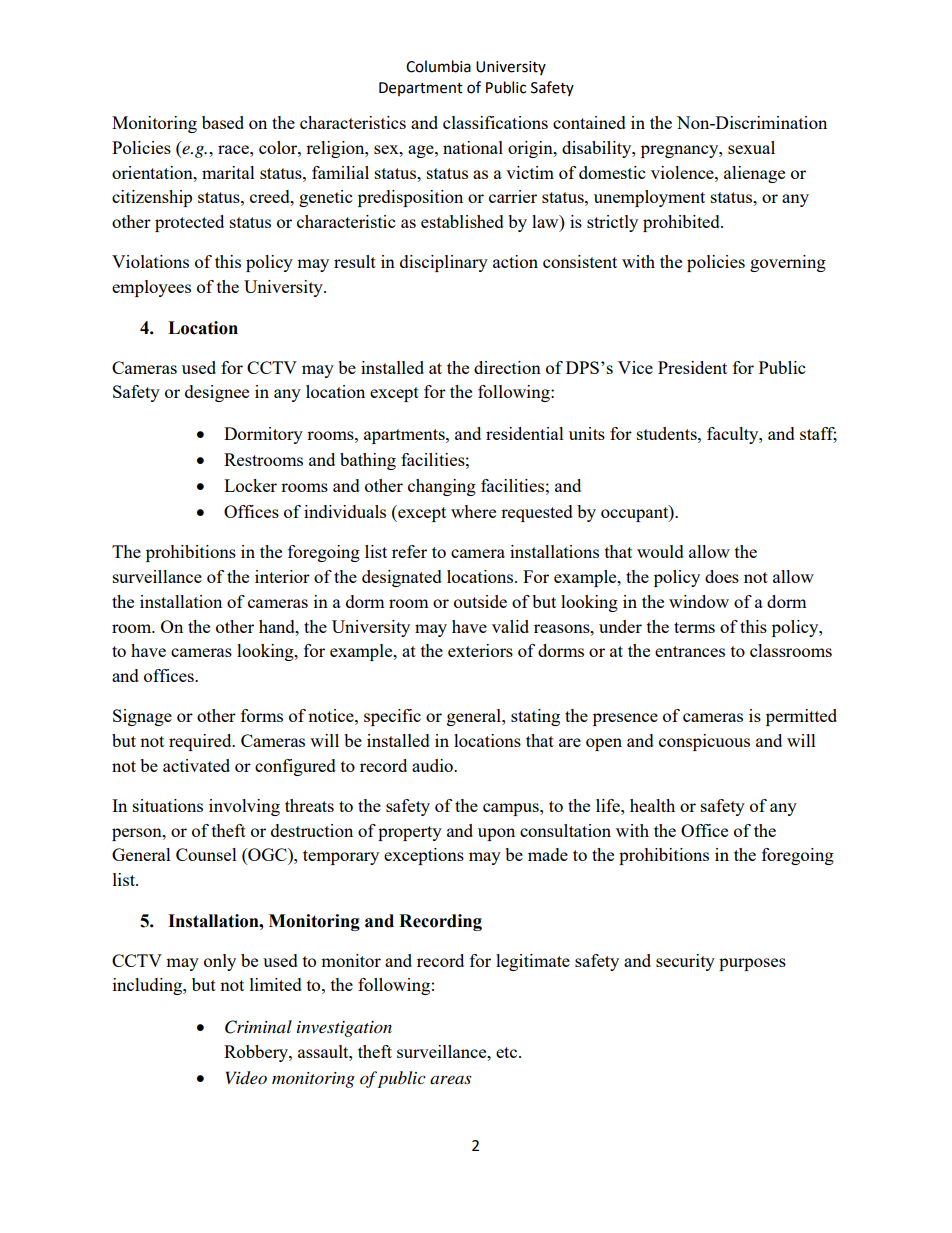 Image resolution: width=952 pixels, height=1233 pixels. I want to click on President, so click(692, 367).
